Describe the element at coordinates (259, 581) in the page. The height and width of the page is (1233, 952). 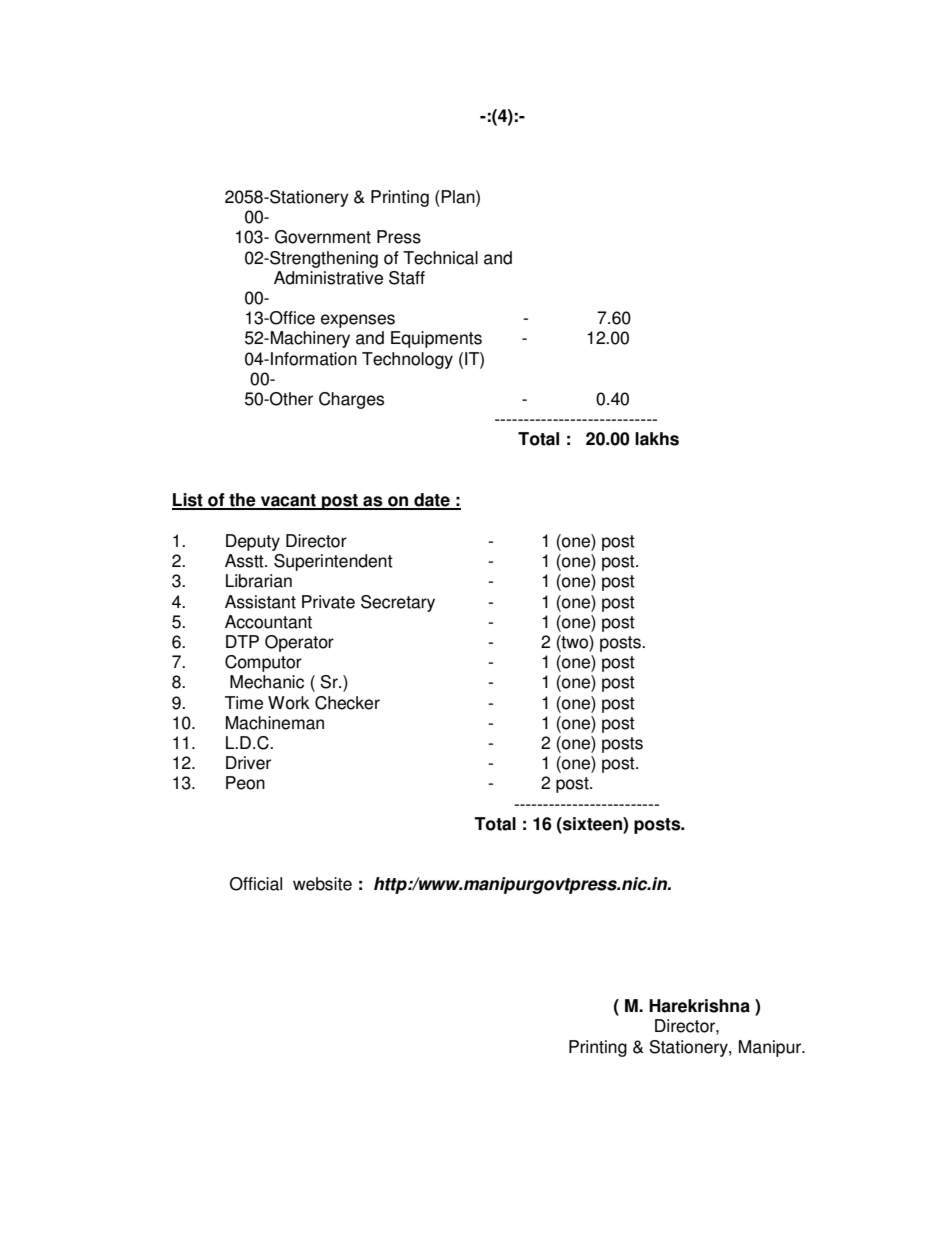
I see `Librarian` at that location.
